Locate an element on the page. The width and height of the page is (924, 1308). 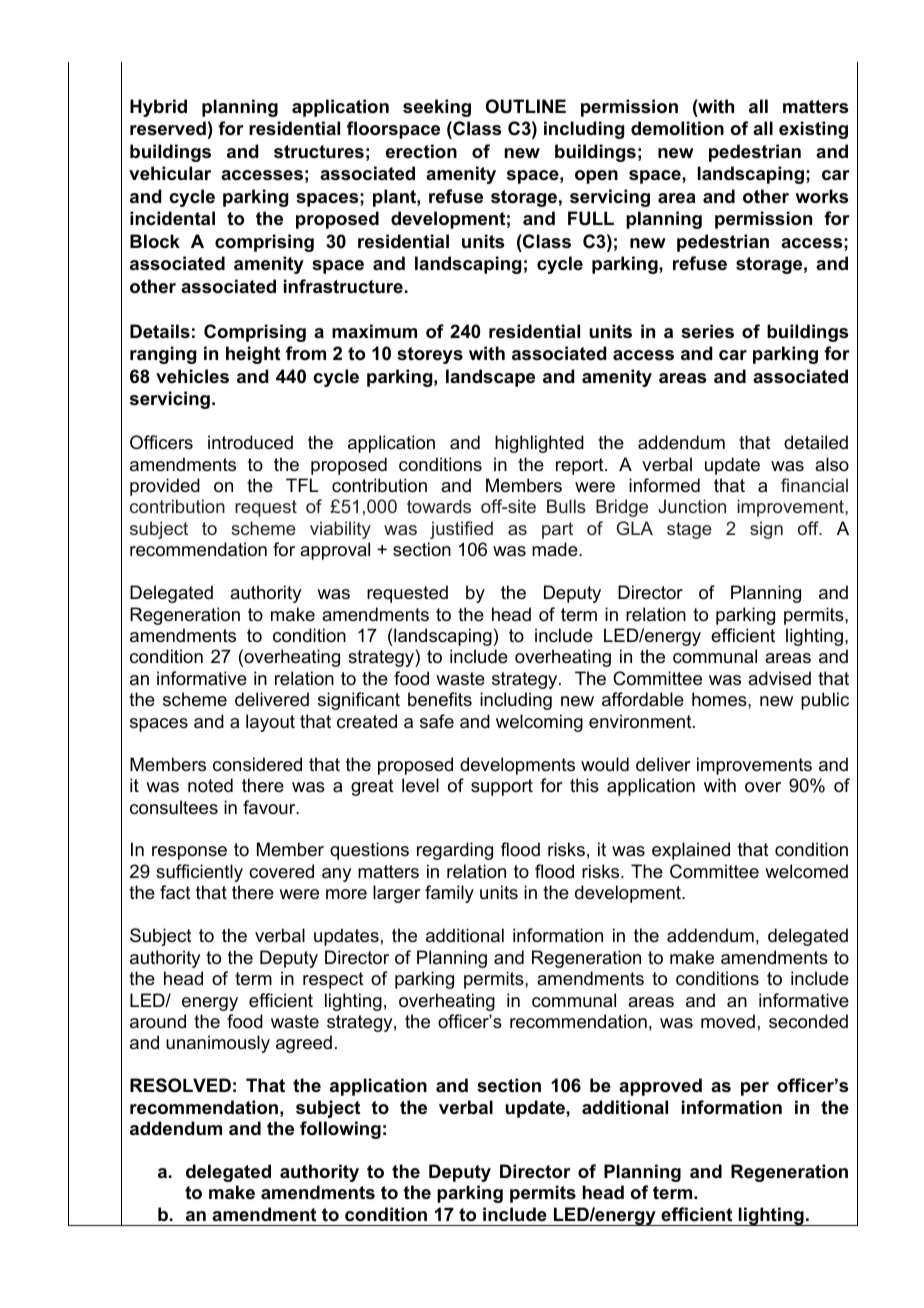
OUTLINE is located at coordinates (526, 106).
